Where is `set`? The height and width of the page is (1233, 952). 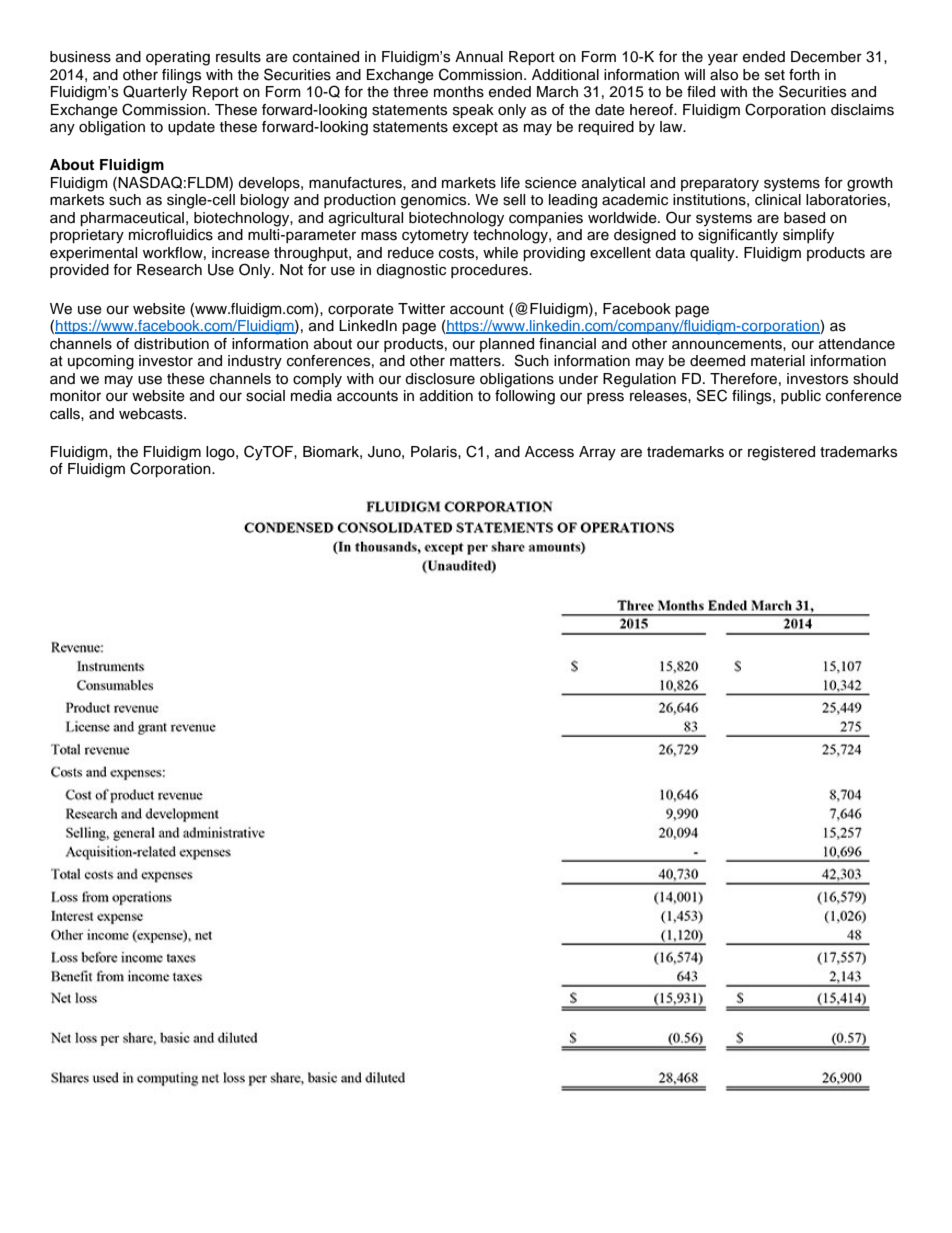 set is located at coordinates (775, 75).
